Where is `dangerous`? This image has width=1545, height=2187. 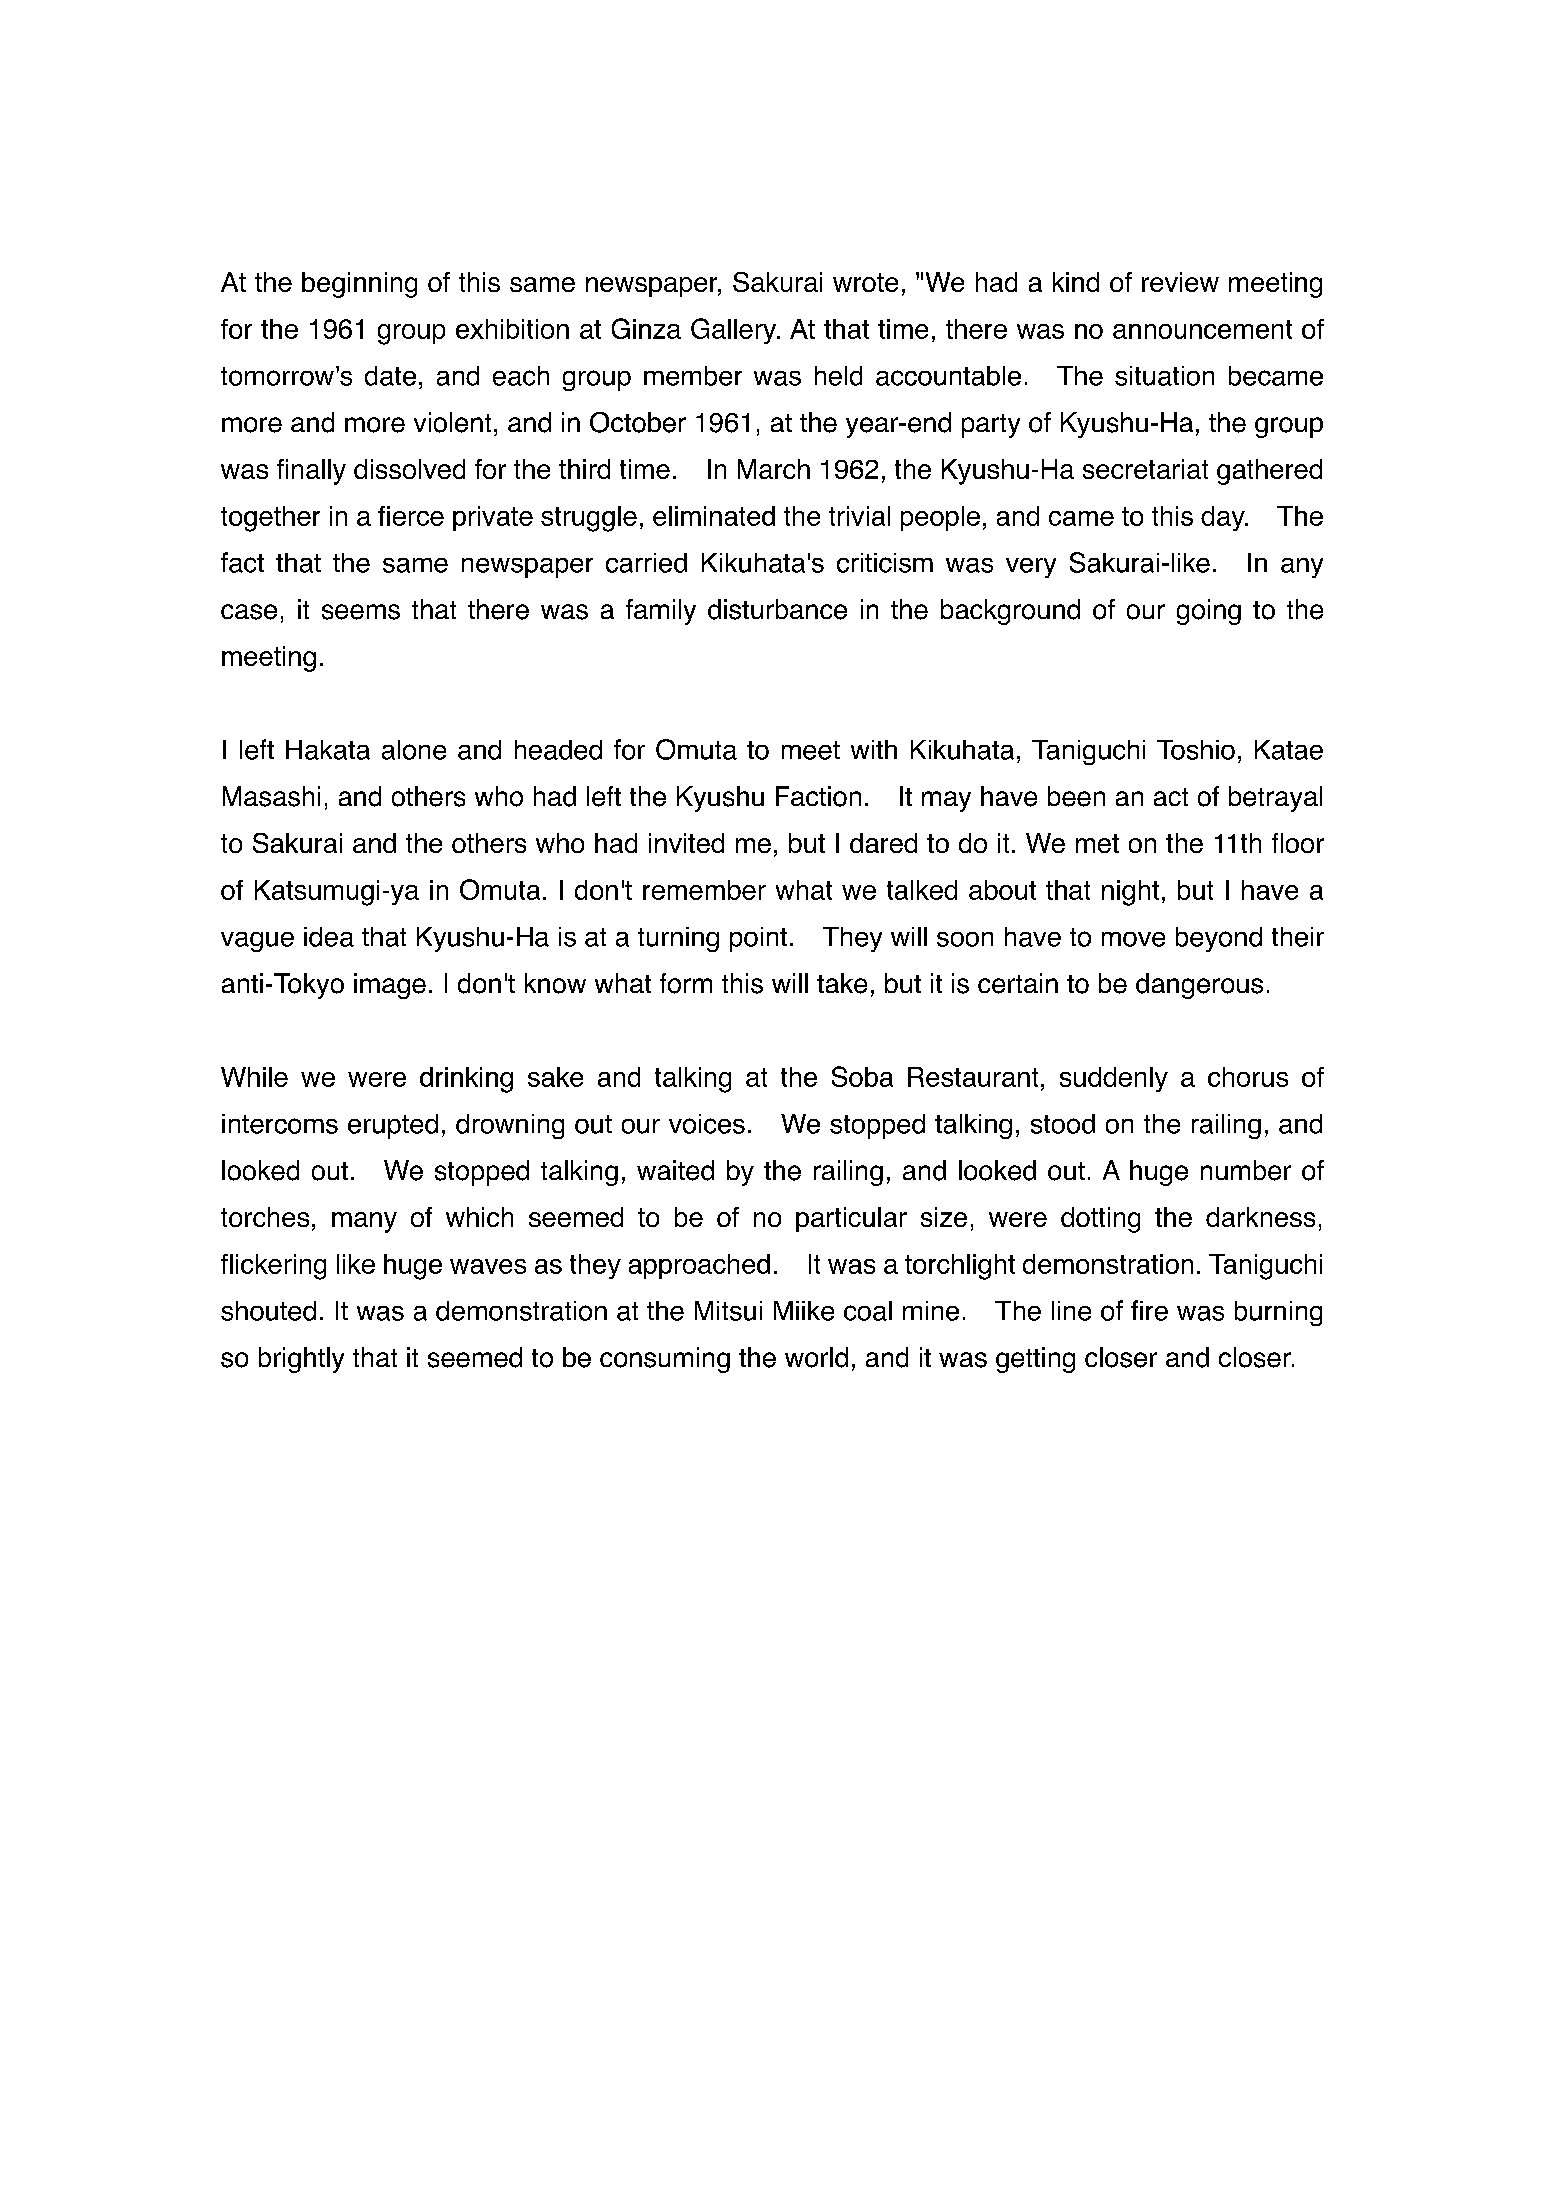
dangerous is located at coordinates (1199, 986).
